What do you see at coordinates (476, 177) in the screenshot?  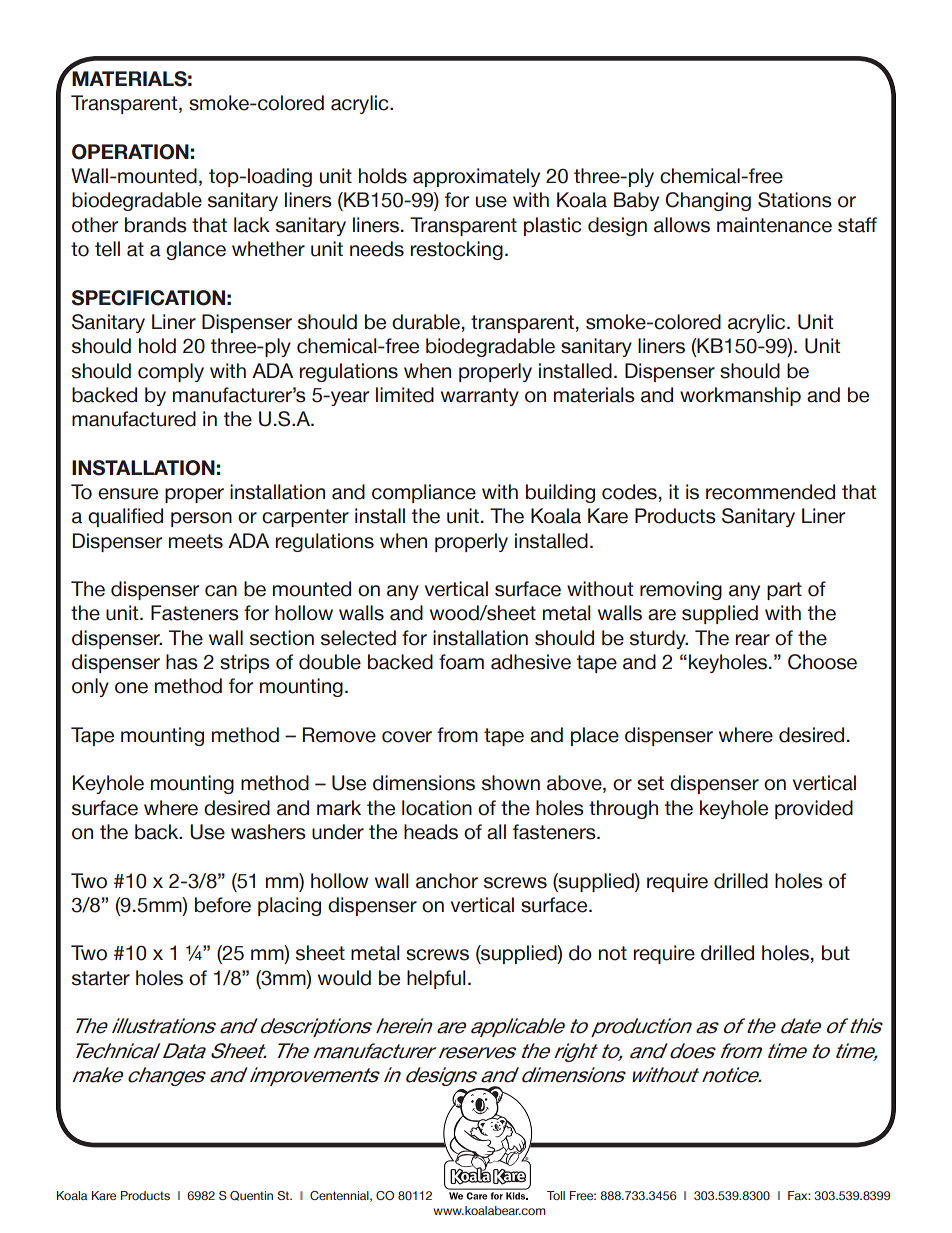 I see `approximately` at bounding box center [476, 177].
